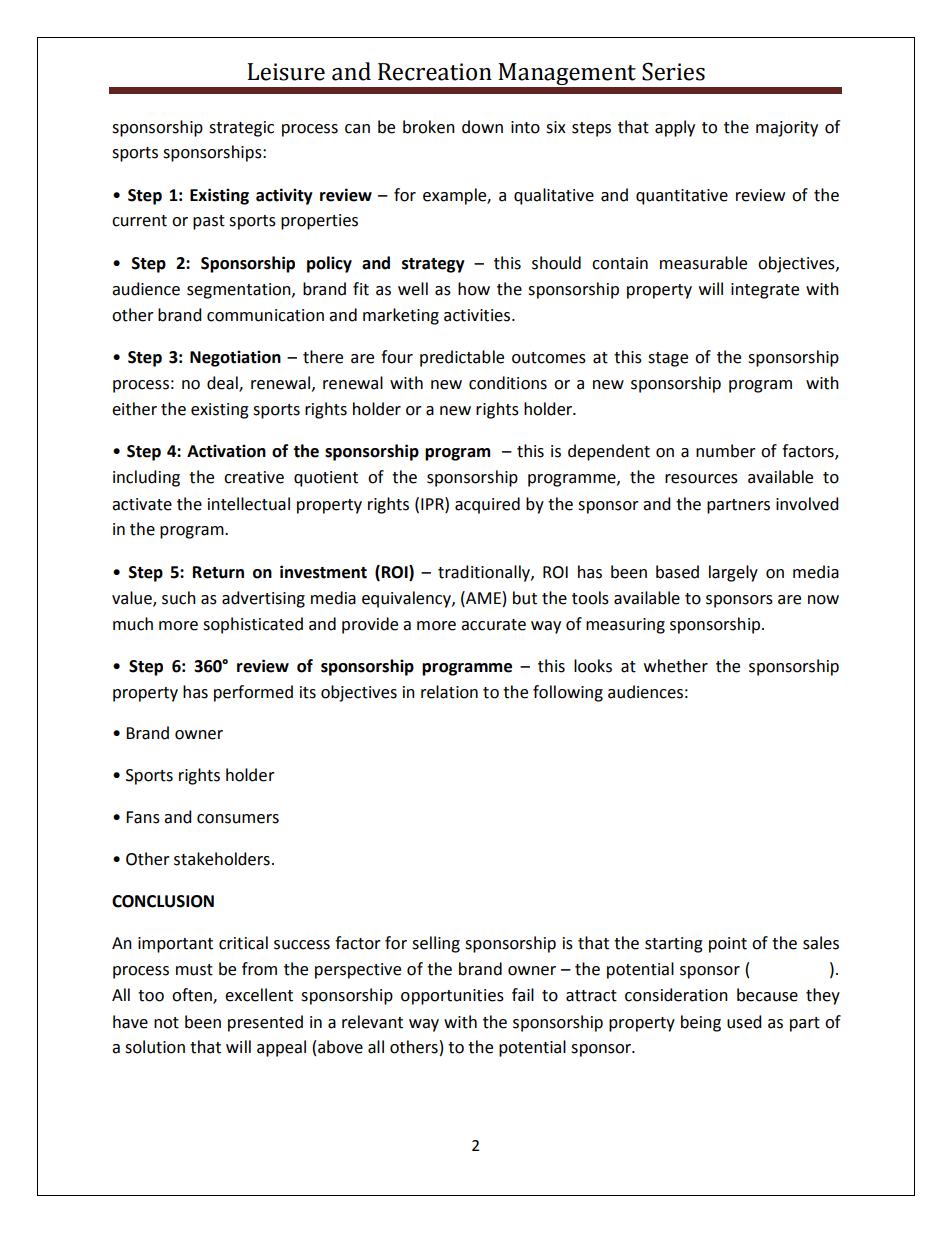 The height and width of the image is (1233, 952). Describe the element at coordinates (238, 819) in the image. I see `consumers` at that location.
